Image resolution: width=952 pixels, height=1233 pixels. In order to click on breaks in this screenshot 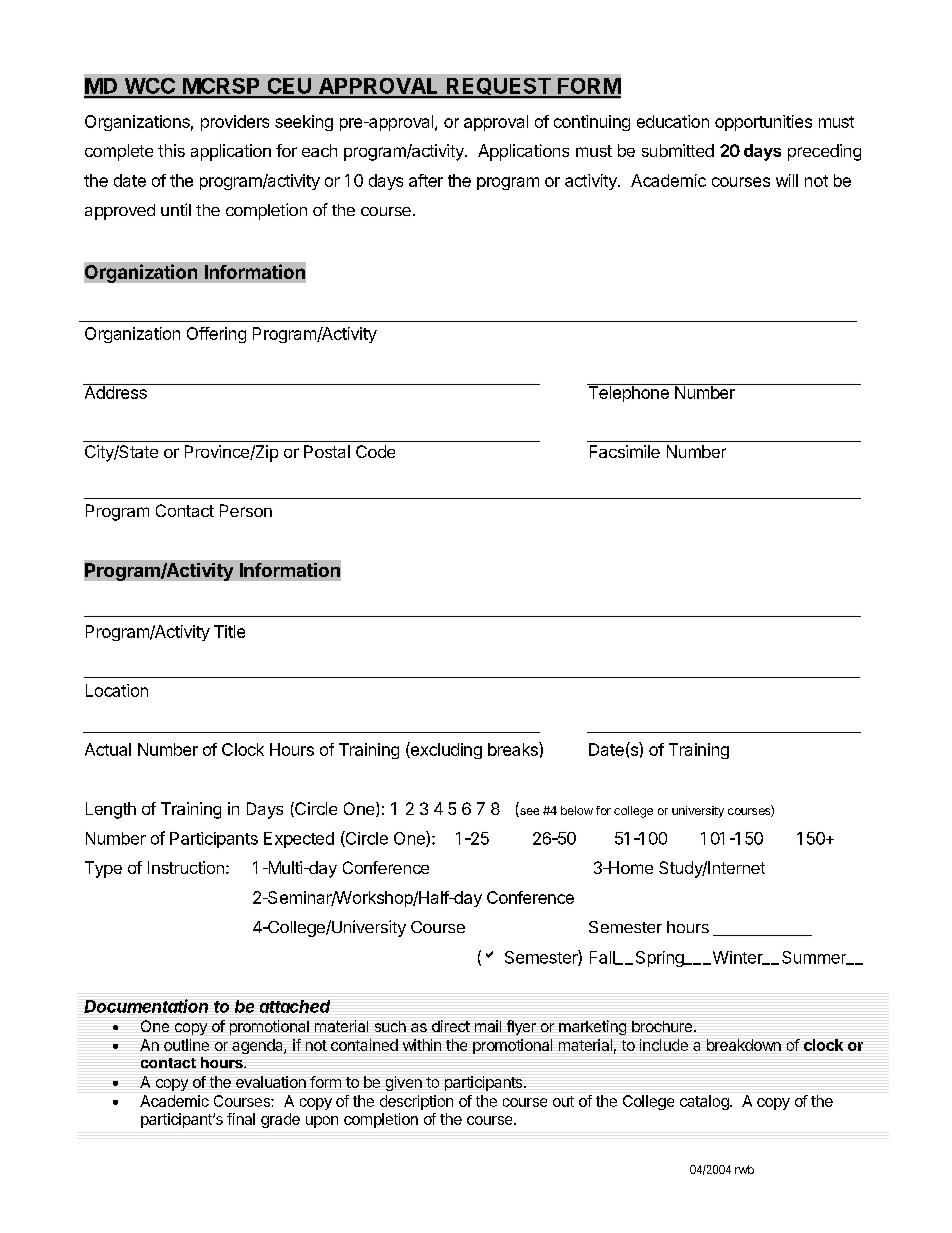, I will do `click(514, 749)`.
